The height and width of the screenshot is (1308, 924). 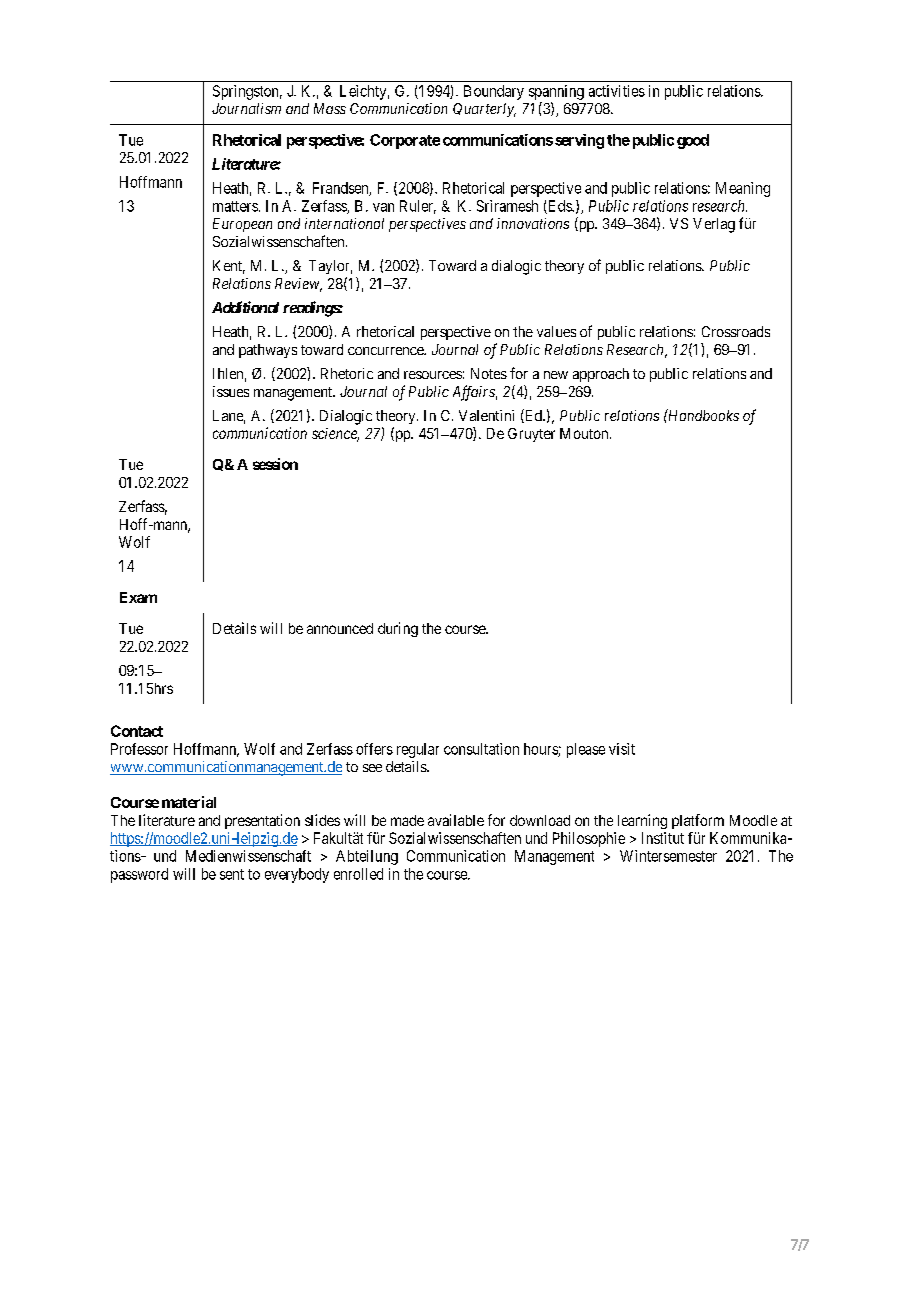 I want to click on session, so click(x=275, y=464).
